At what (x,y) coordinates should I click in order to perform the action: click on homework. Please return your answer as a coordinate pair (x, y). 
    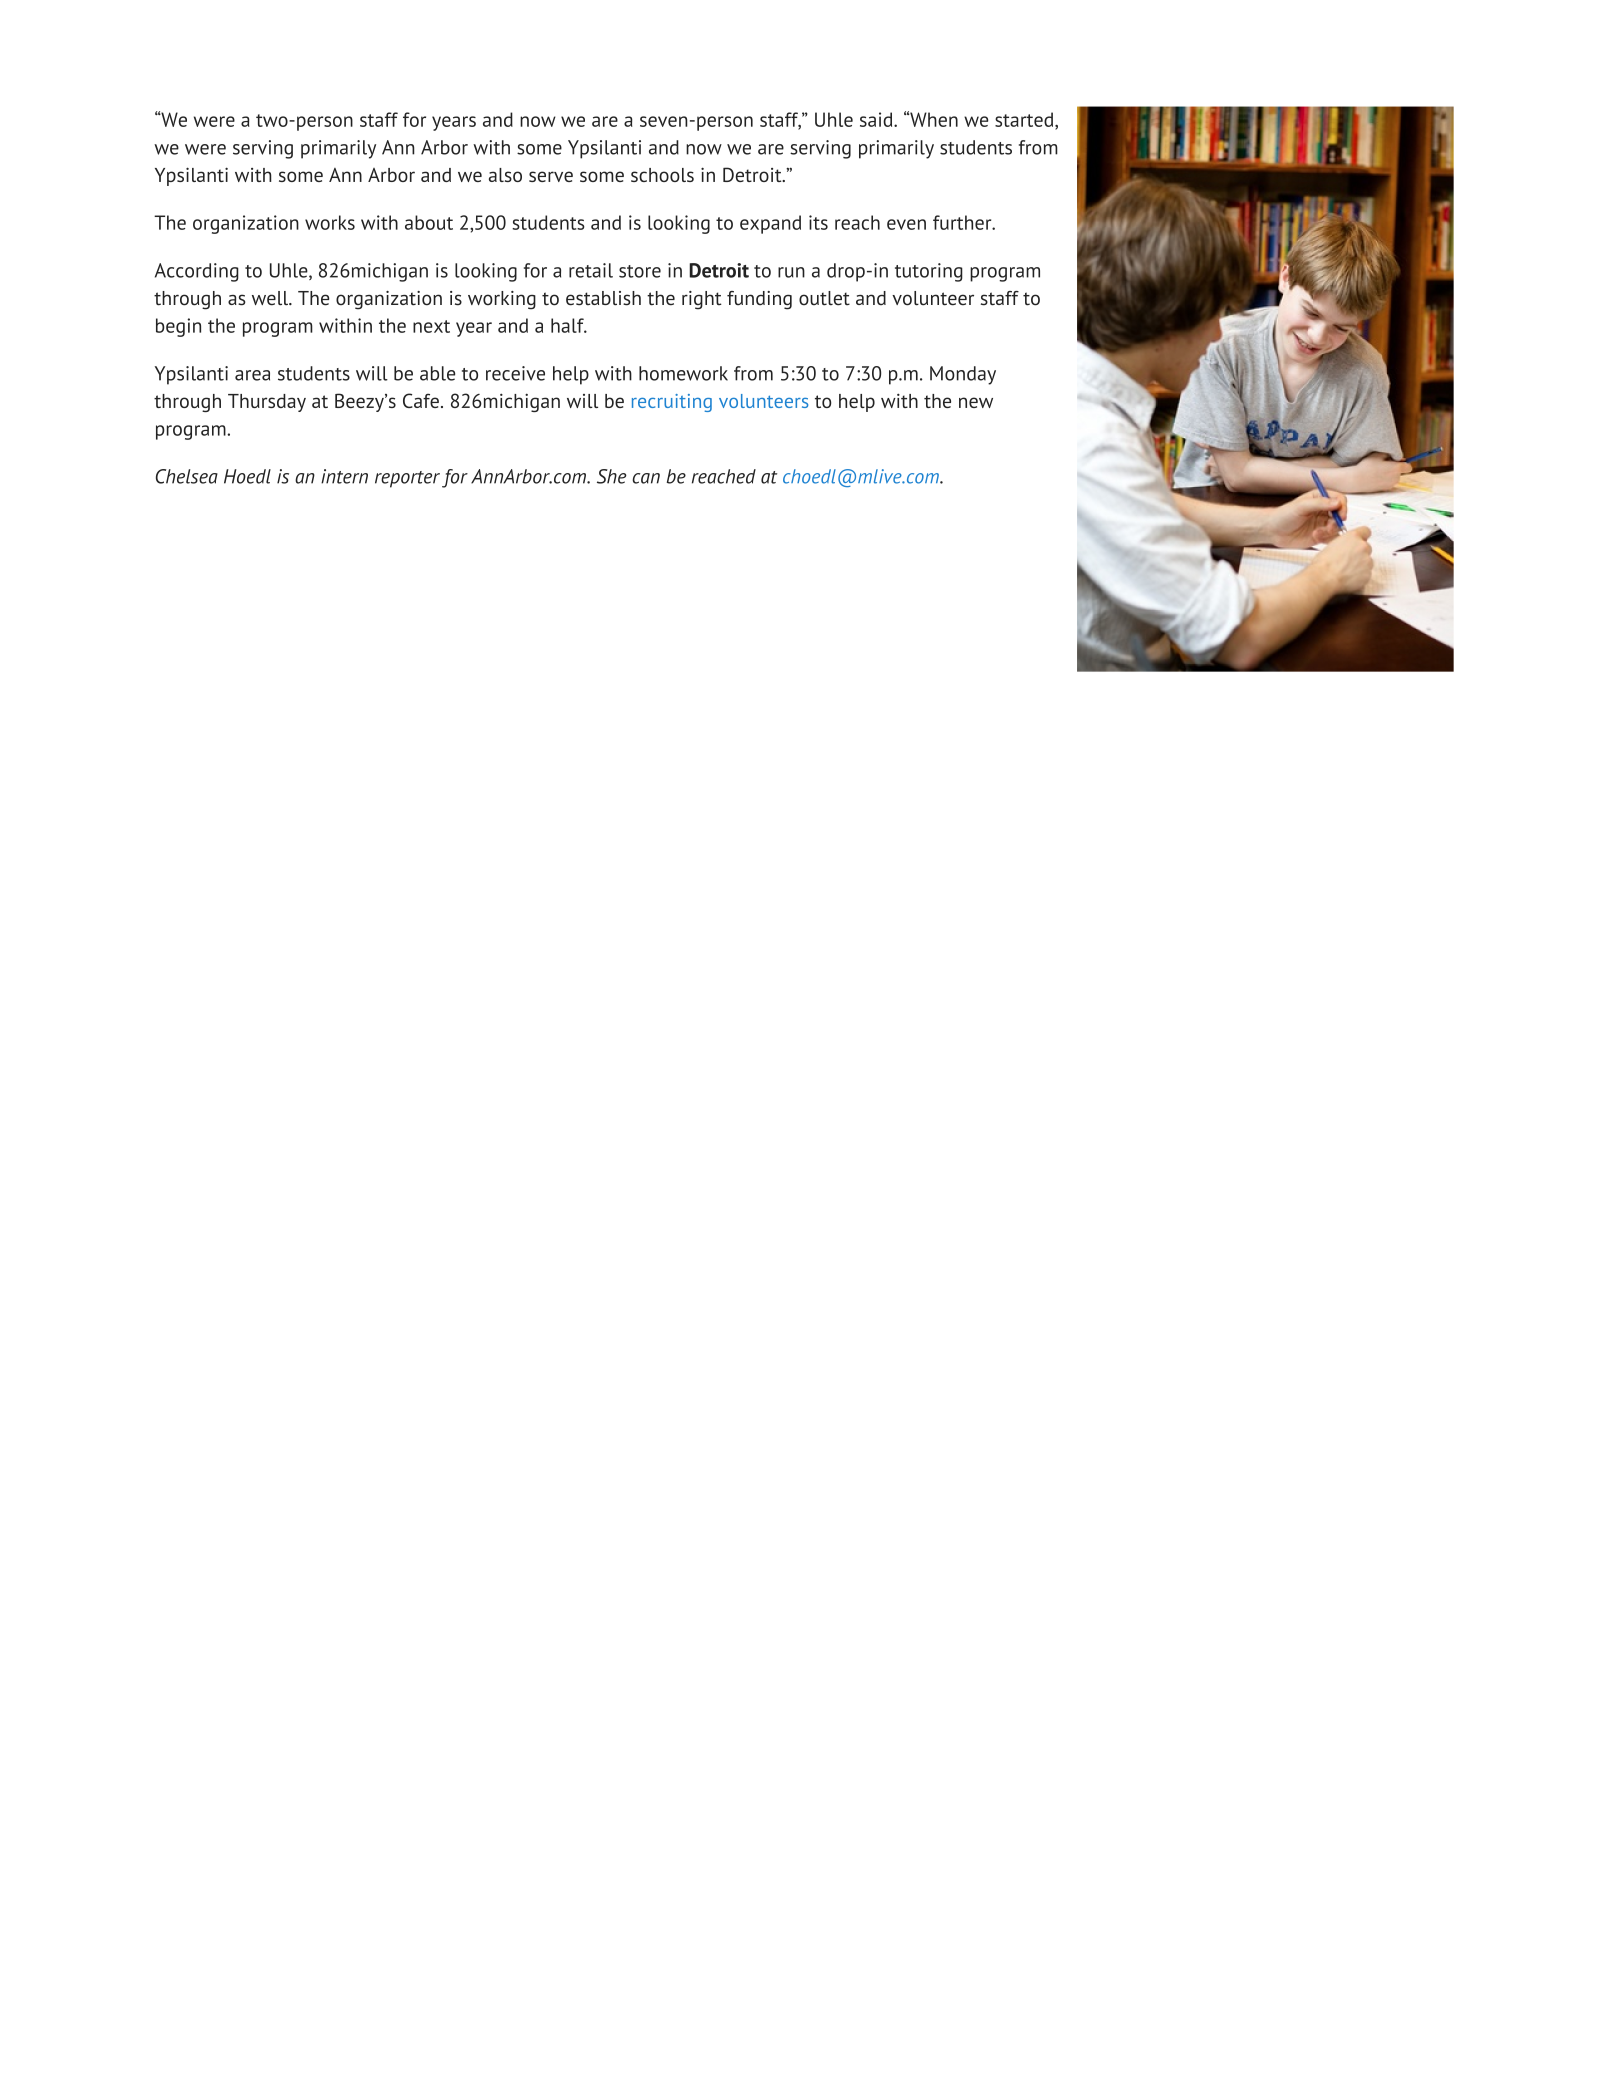
    Looking at the image, I should click on (683, 373).
